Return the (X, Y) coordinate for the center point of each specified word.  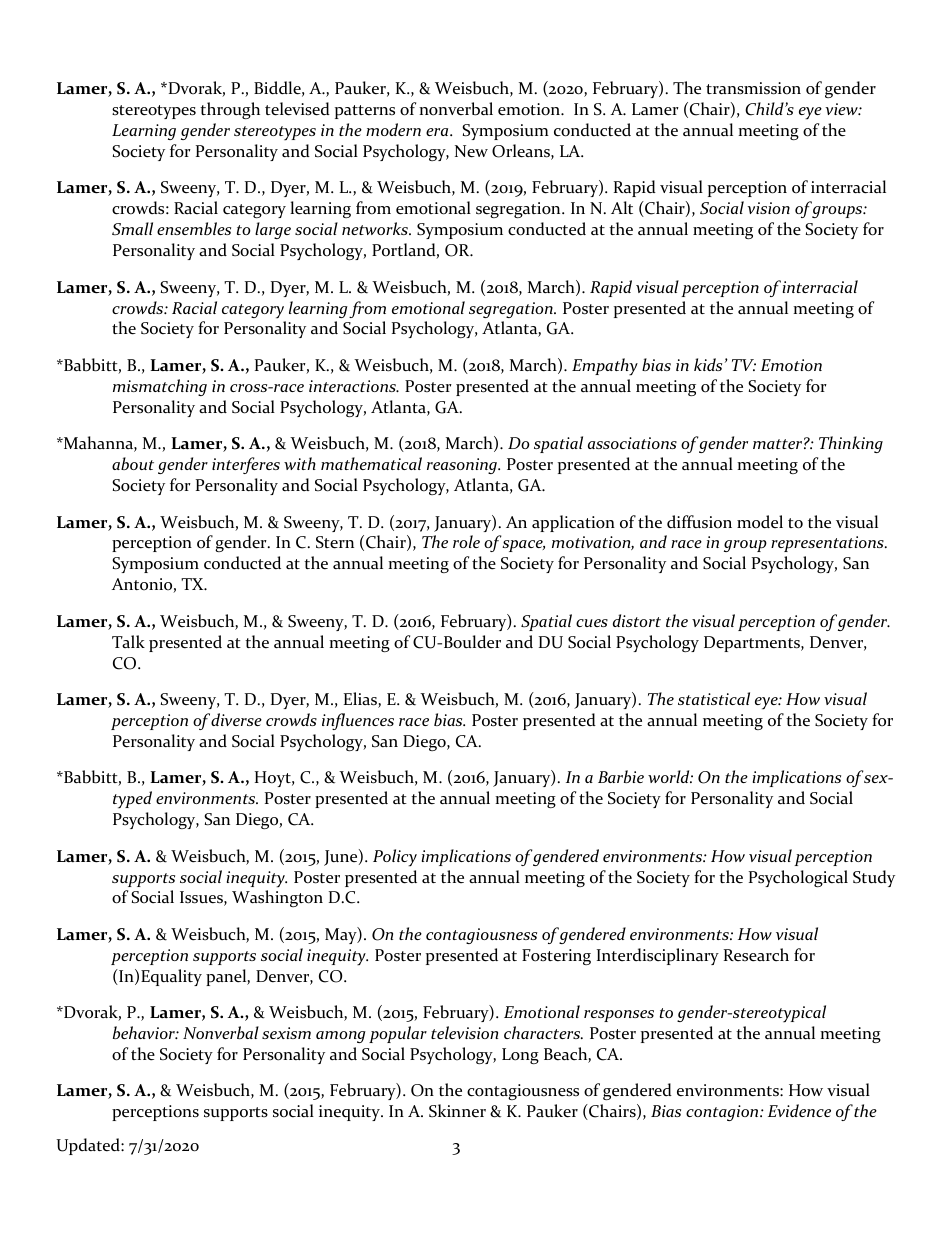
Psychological (798, 878)
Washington (277, 898)
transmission (753, 88)
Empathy (605, 367)
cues (592, 623)
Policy (395, 858)
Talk (128, 641)
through (230, 110)
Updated (89, 1146)
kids (708, 364)
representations (828, 544)
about (133, 463)
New (471, 151)
